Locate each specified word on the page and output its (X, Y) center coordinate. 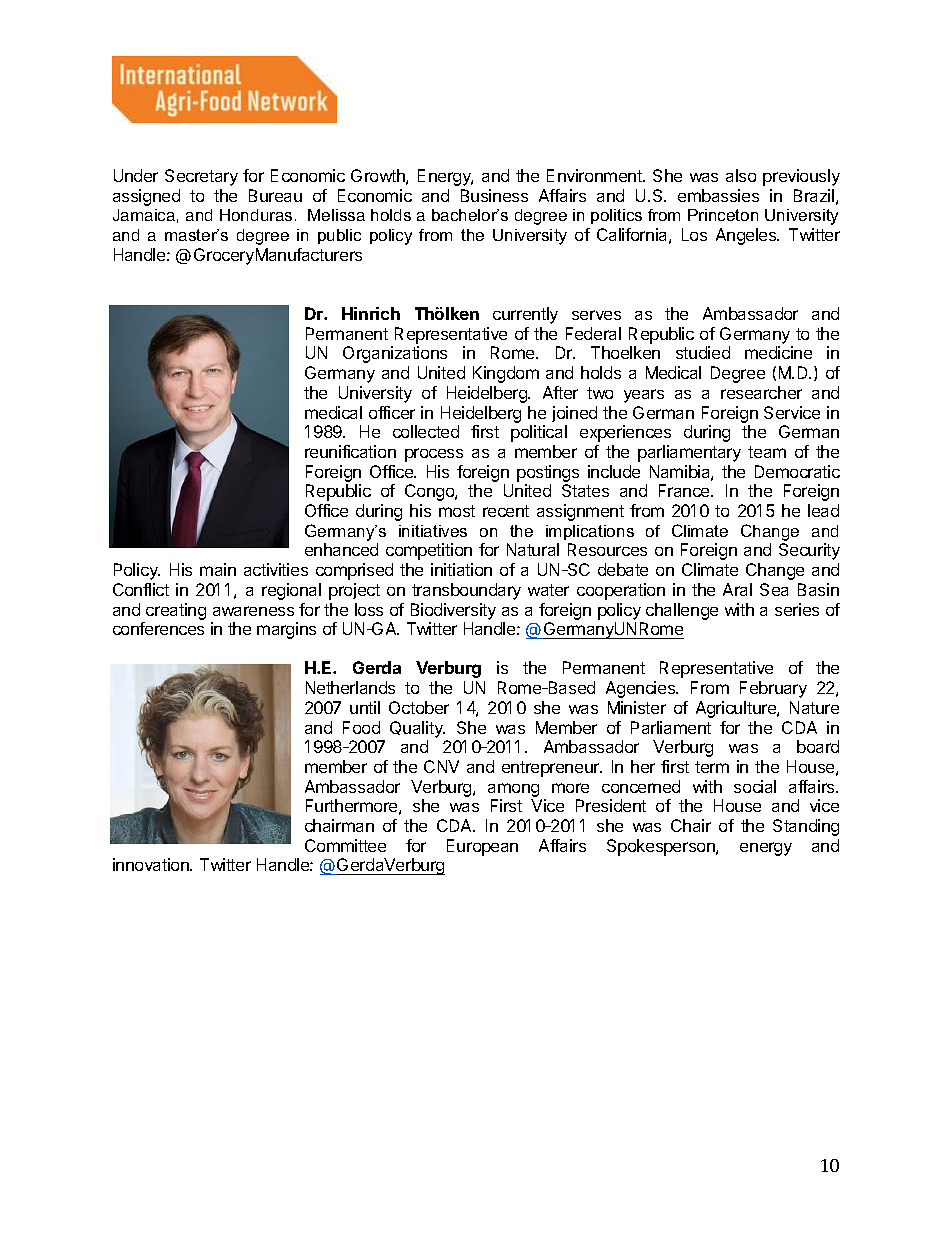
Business (494, 195)
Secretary (201, 177)
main (218, 569)
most (457, 511)
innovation (152, 864)
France (685, 490)
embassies (718, 195)
